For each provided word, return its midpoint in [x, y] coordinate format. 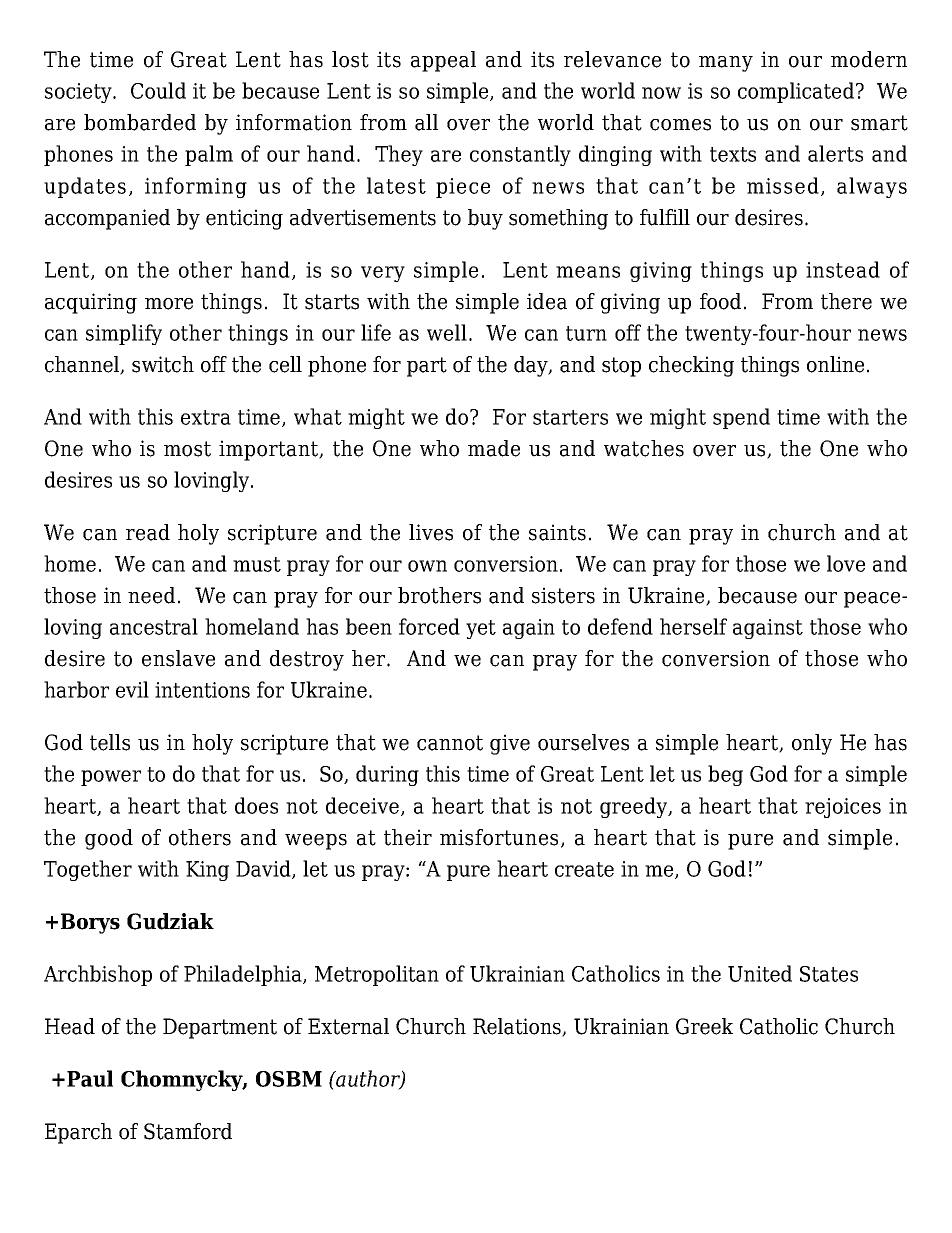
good [109, 839]
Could [158, 90]
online [835, 364]
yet [481, 629]
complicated [796, 92]
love [846, 563]
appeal [443, 61]
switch [163, 364]
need [151, 595]
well [447, 332]
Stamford [188, 1131]
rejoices [843, 808]
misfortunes [499, 837]
